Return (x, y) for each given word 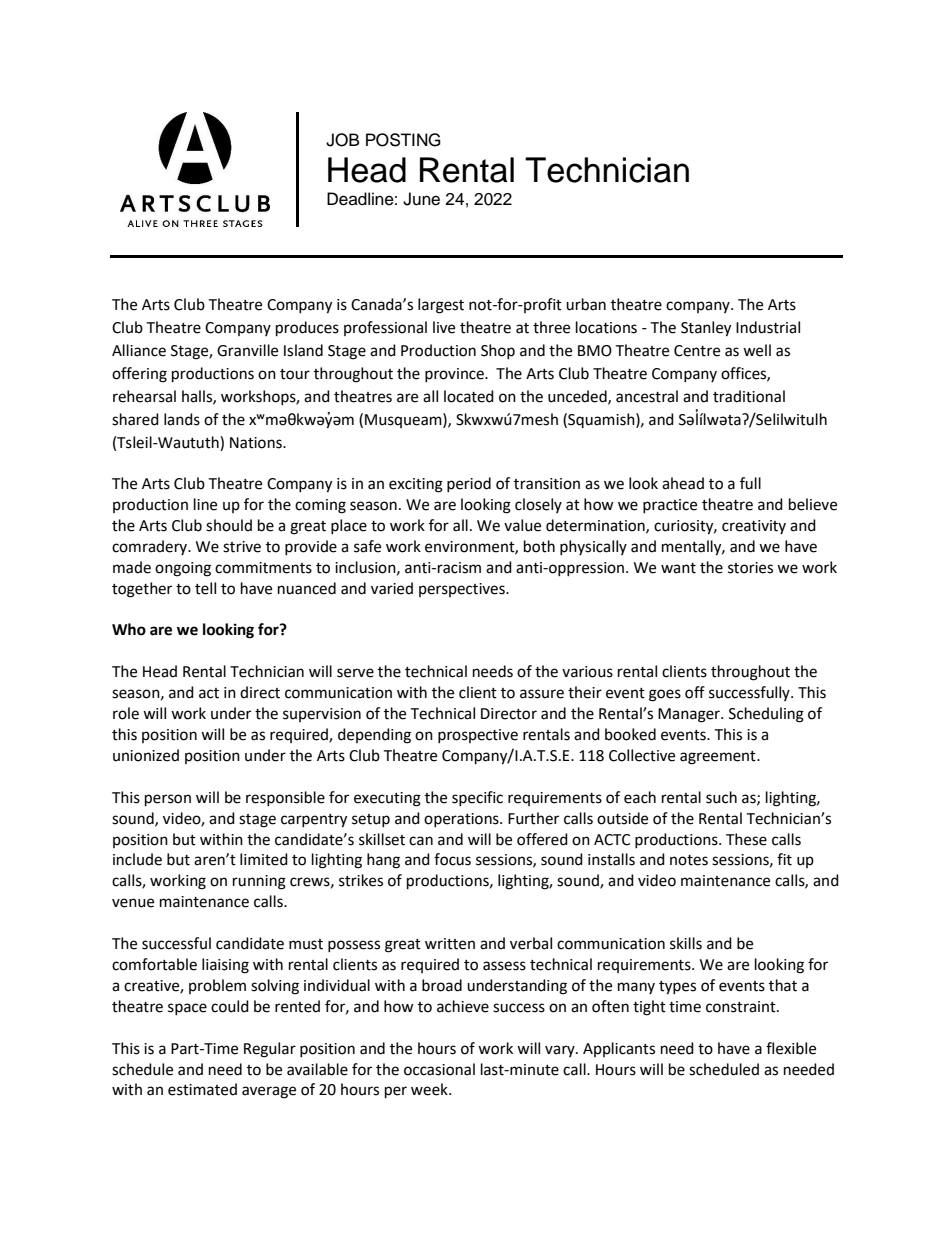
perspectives (463, 590)
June (421, 199)
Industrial (768, 327)
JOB (342, 140)
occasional (439, 1069)
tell (205, 588)
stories (750, 568)
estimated (202, 1089)
